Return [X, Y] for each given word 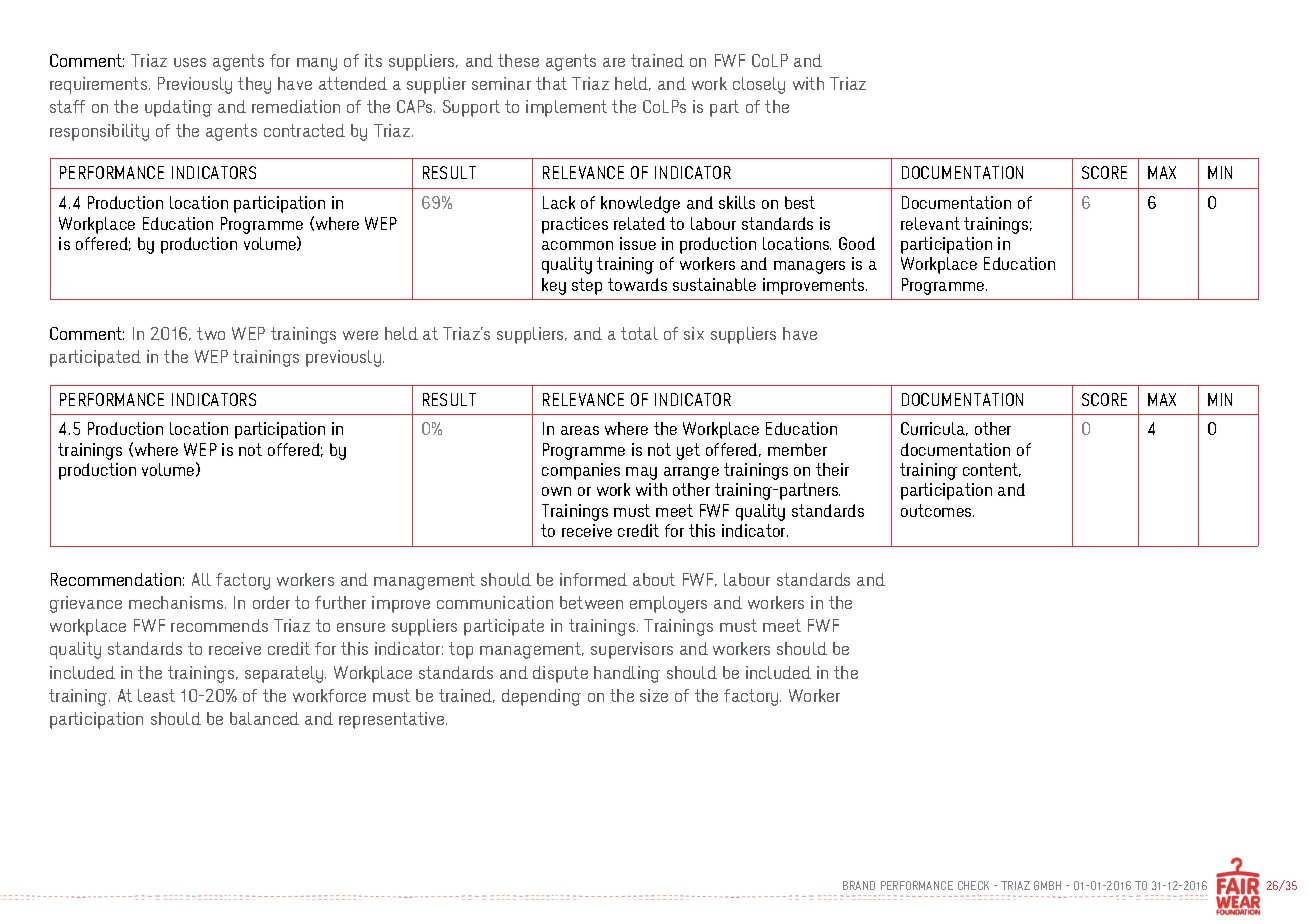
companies [581, 471]
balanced [264, 718]
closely [759, 85]
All [201, 579]
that [551, 83]
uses [190, 62]
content [992, 470]
